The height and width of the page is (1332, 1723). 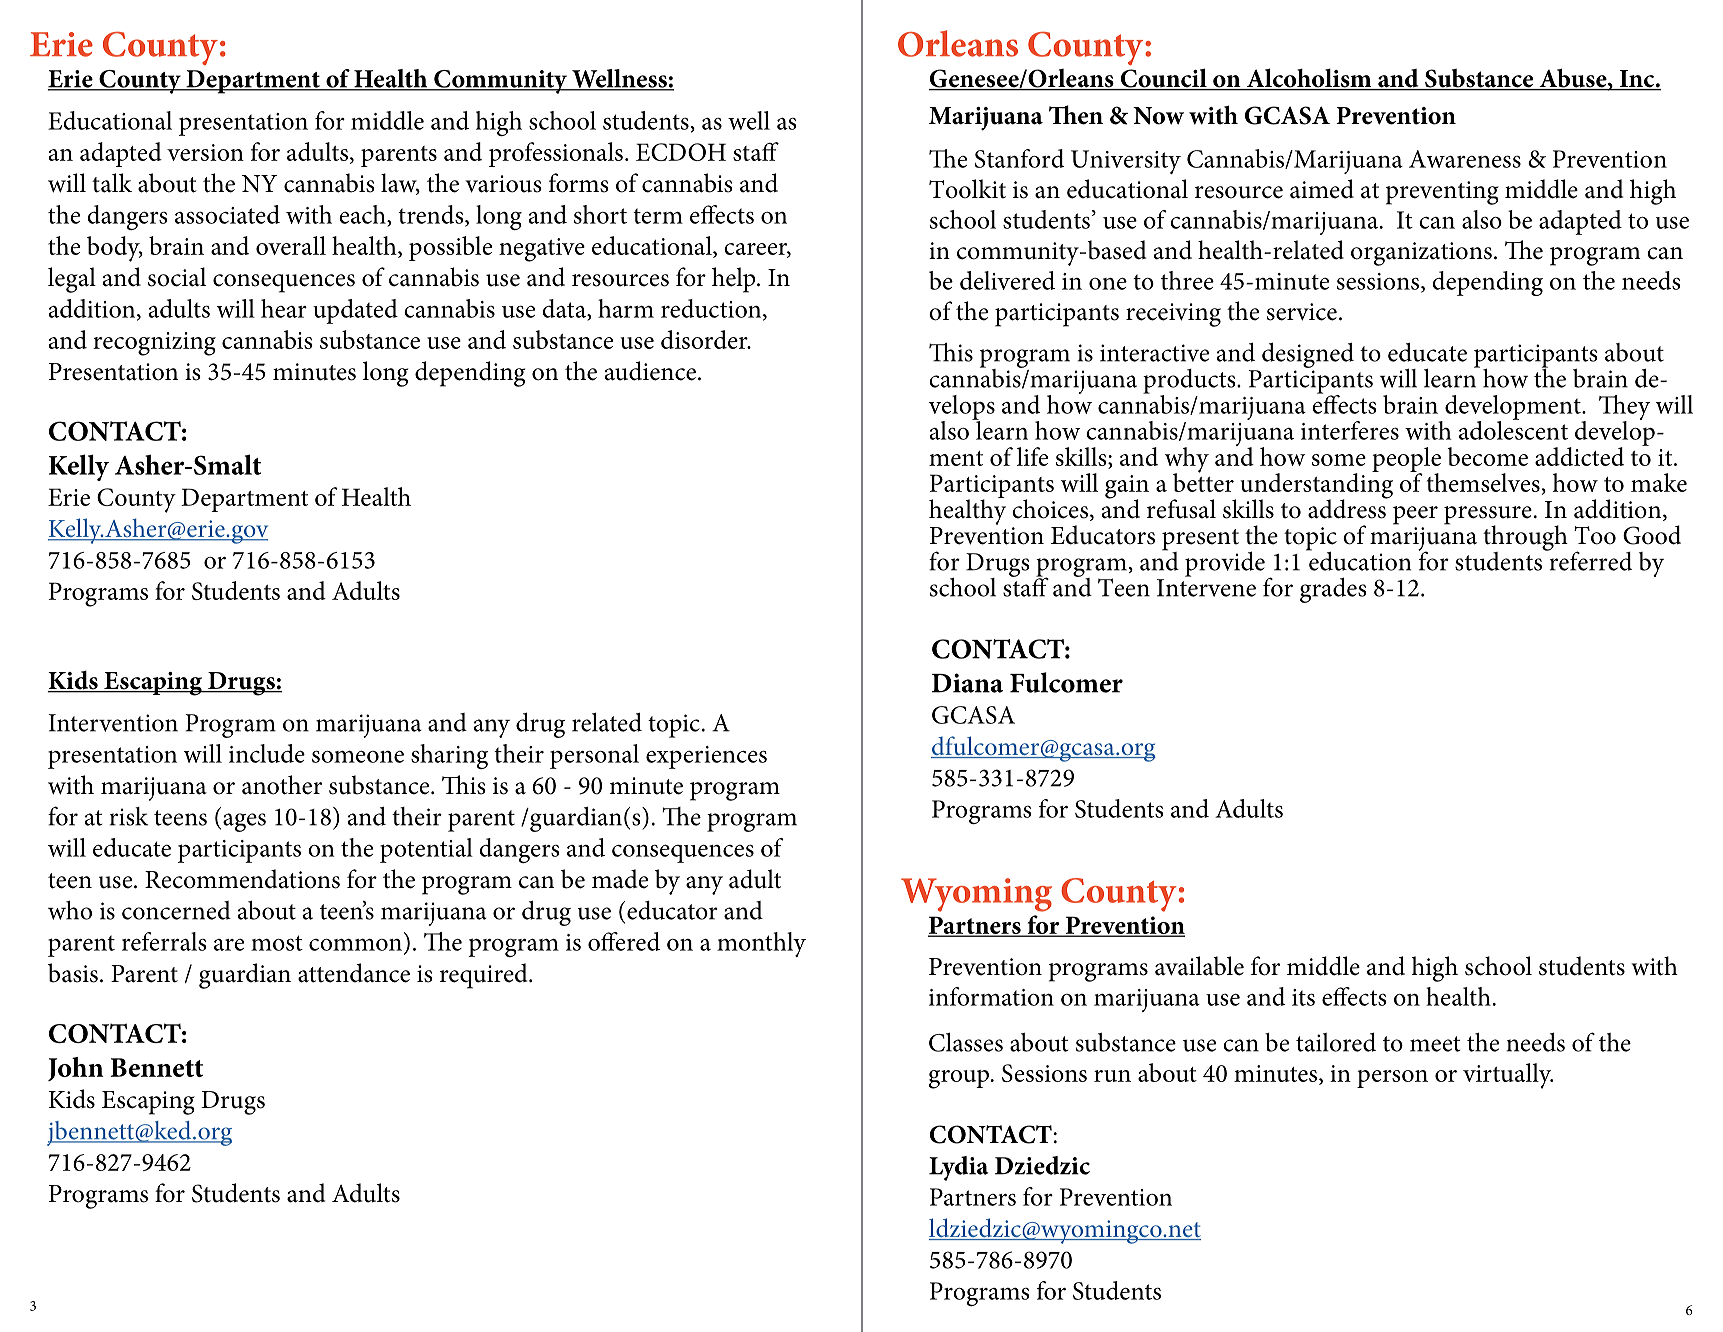 I want to click on grades, so click(x=1333, y=590).
